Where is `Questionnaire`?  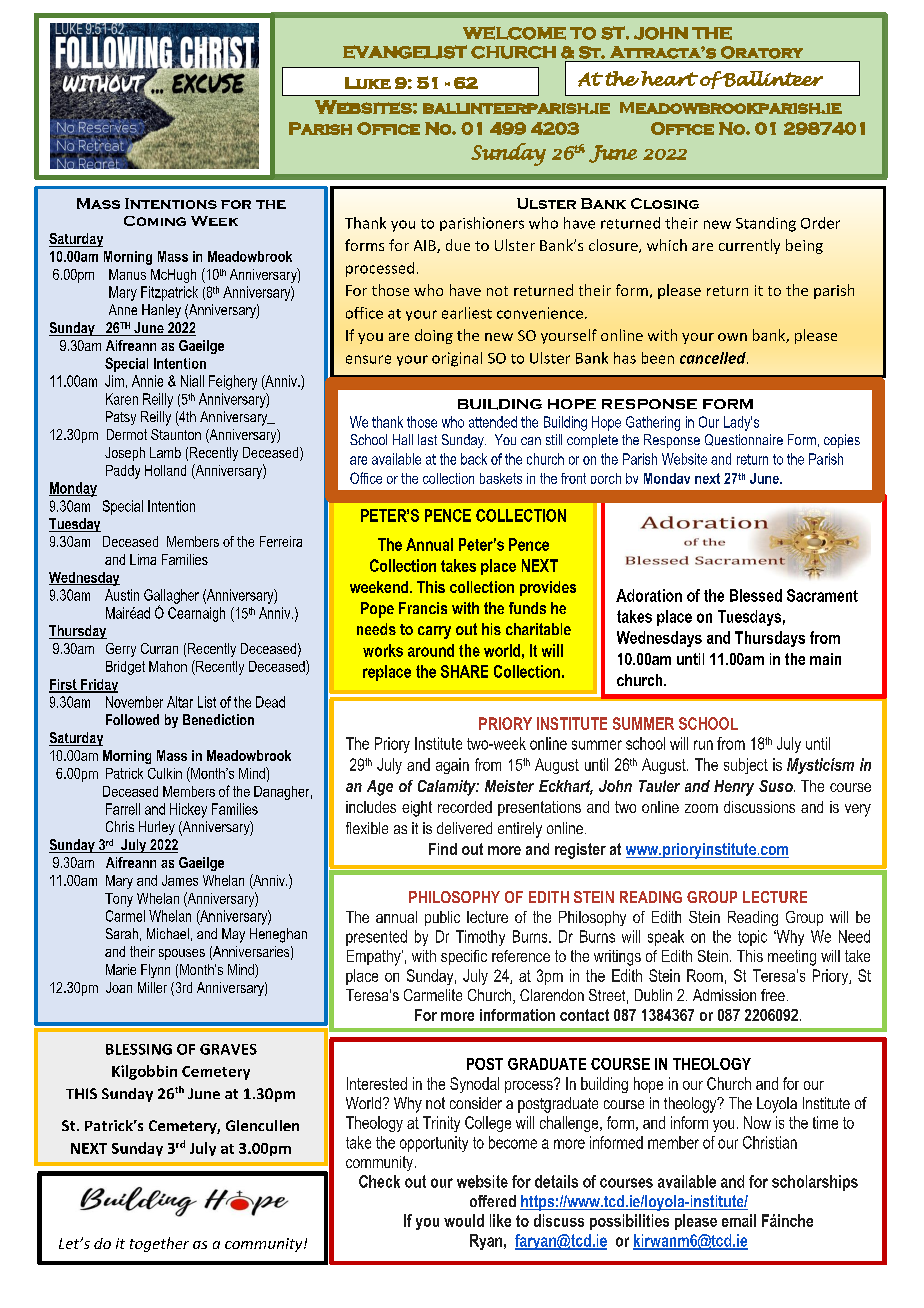
Questionnaire is located at coordinates (744, 440).
